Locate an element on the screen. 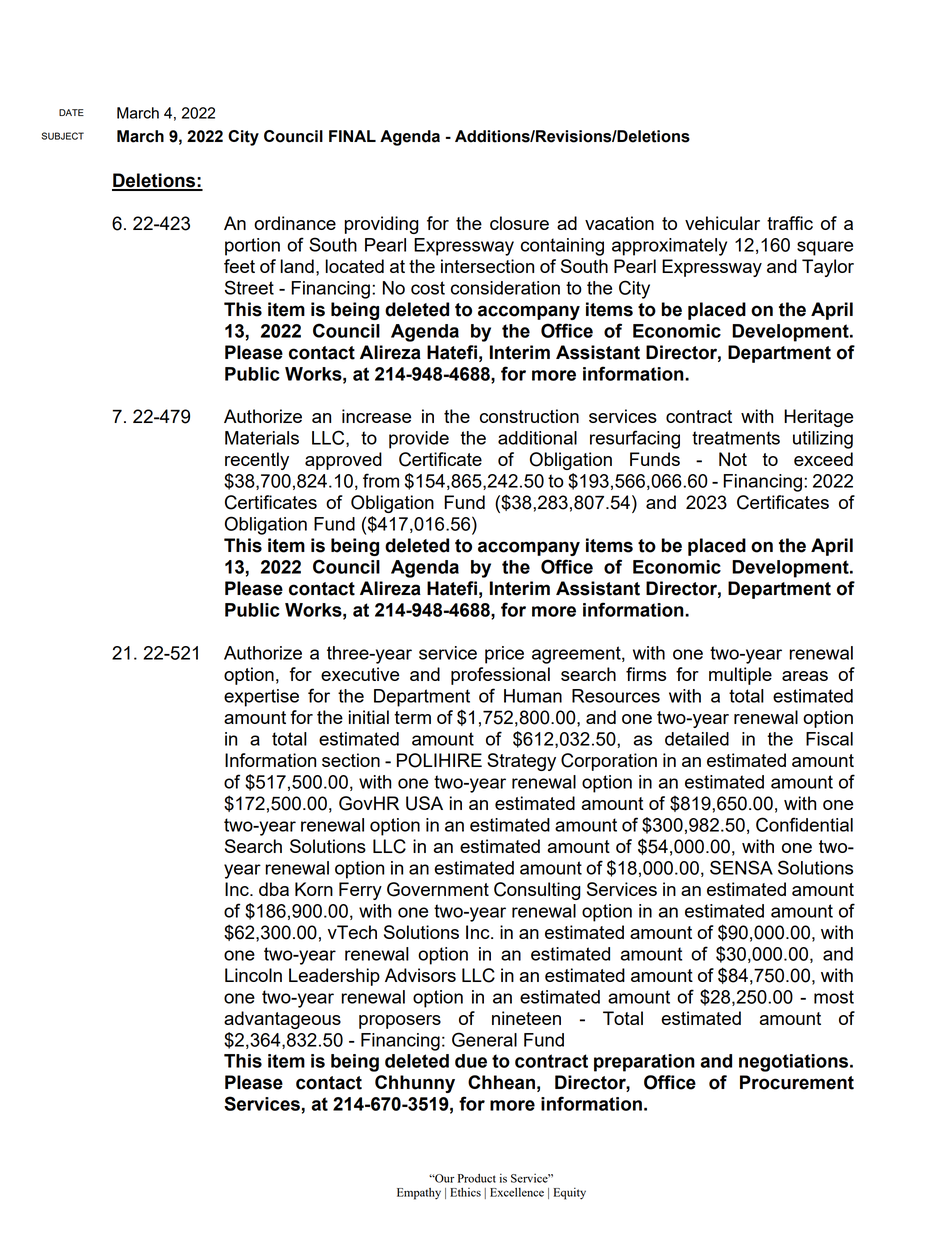  Advisors is located at coordinates (420, 975).
